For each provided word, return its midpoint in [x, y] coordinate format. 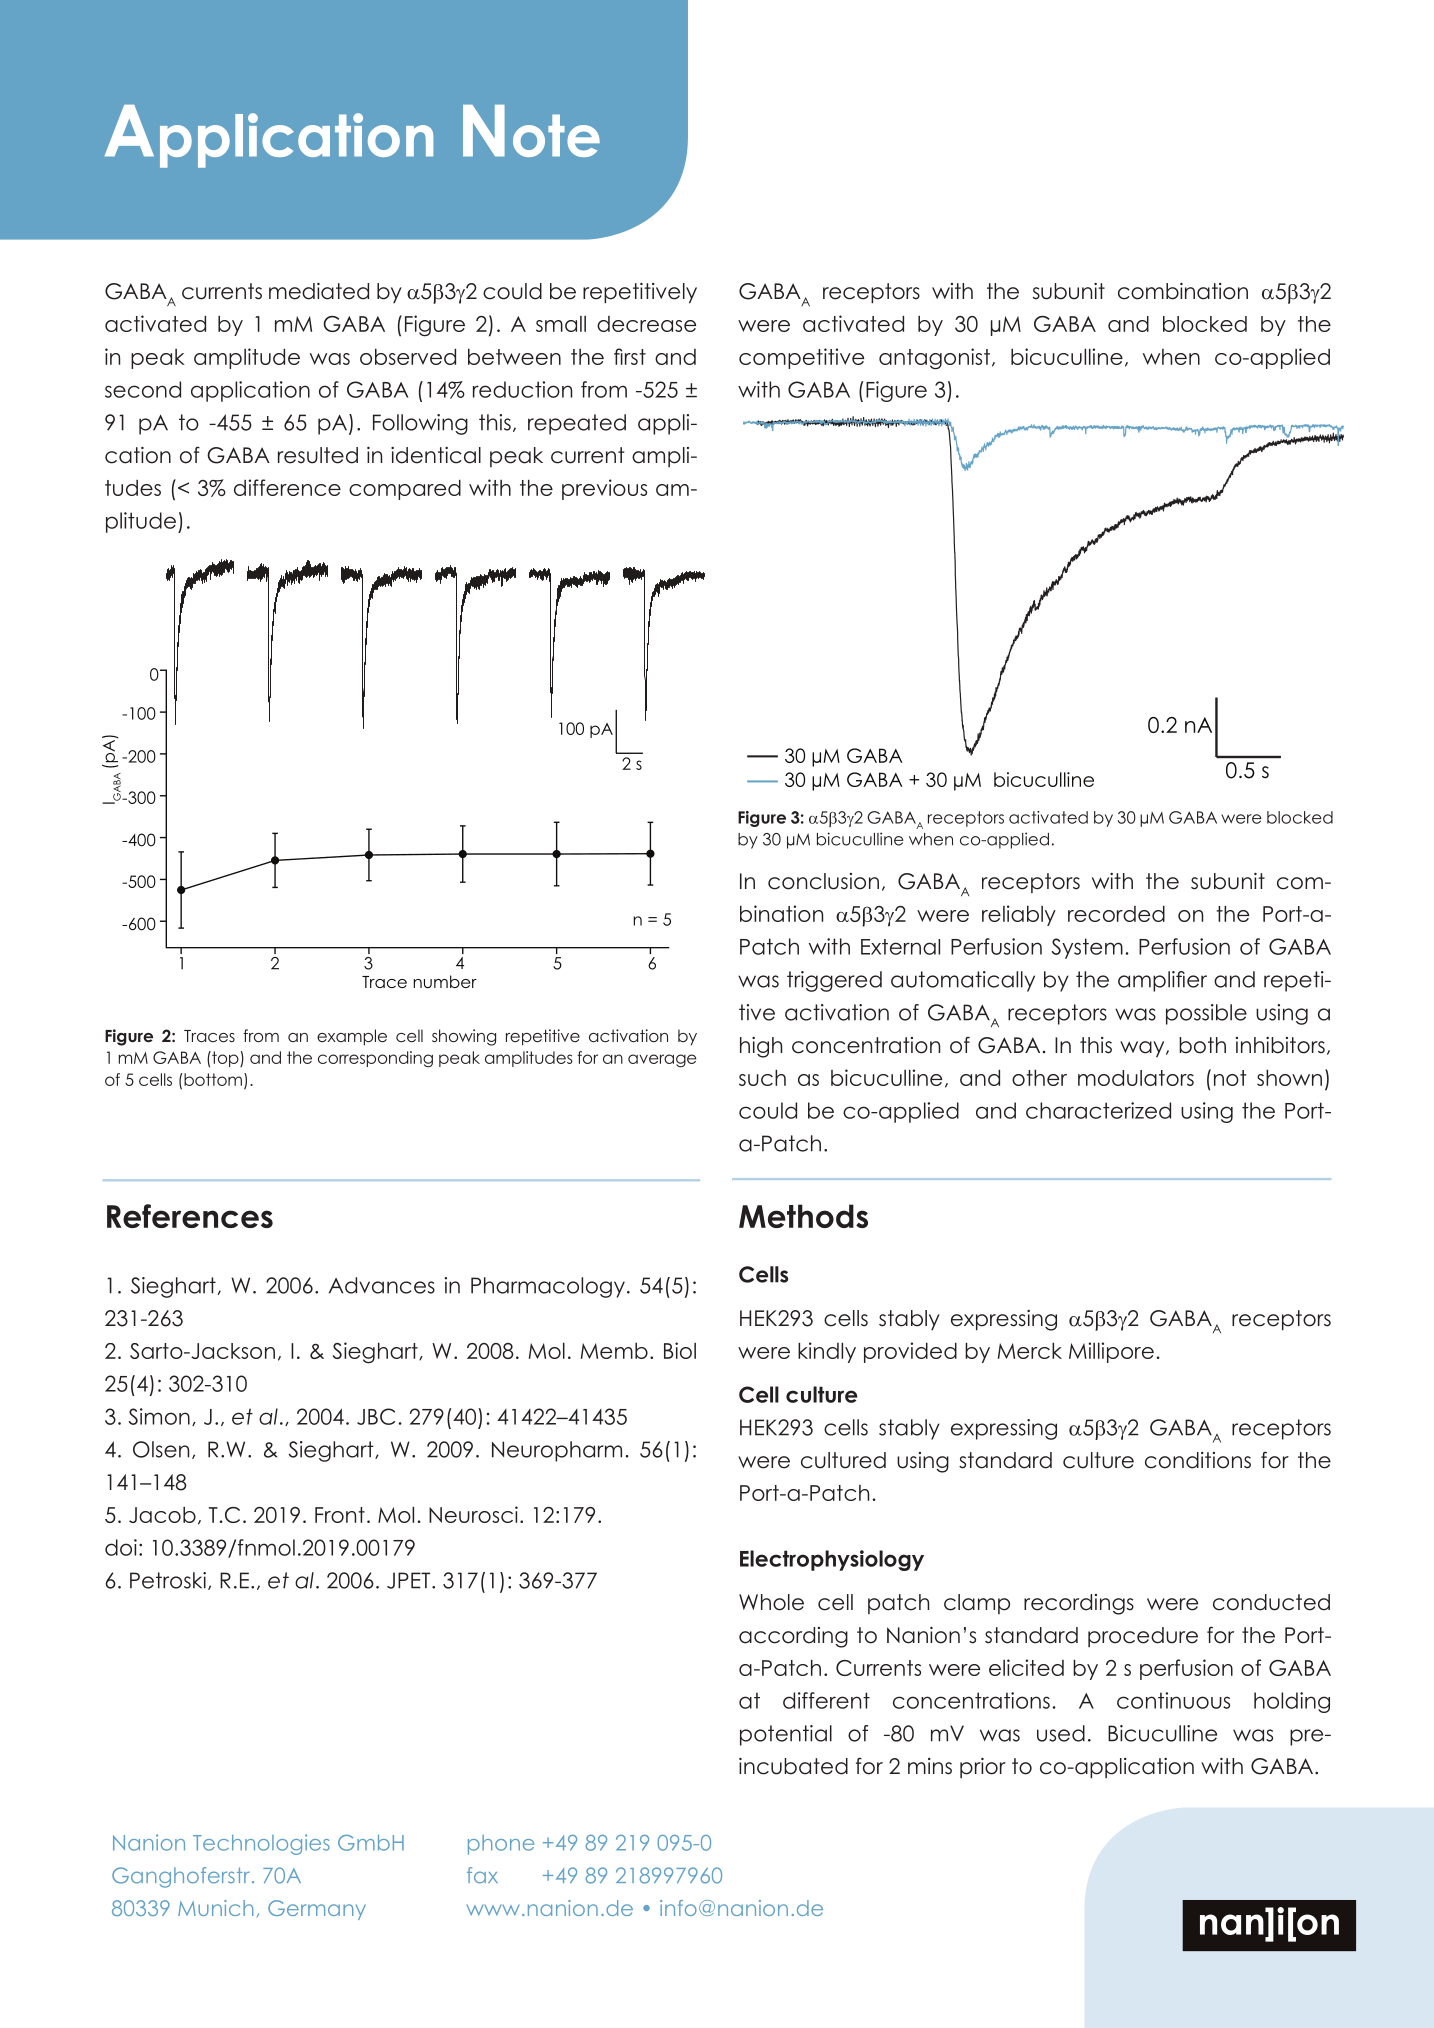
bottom [213, 1080]
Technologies [261, 1844]
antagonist [934, 359]
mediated [319, 291]
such [762, 1077]
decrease [646, 324]
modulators [1136, 1078]
